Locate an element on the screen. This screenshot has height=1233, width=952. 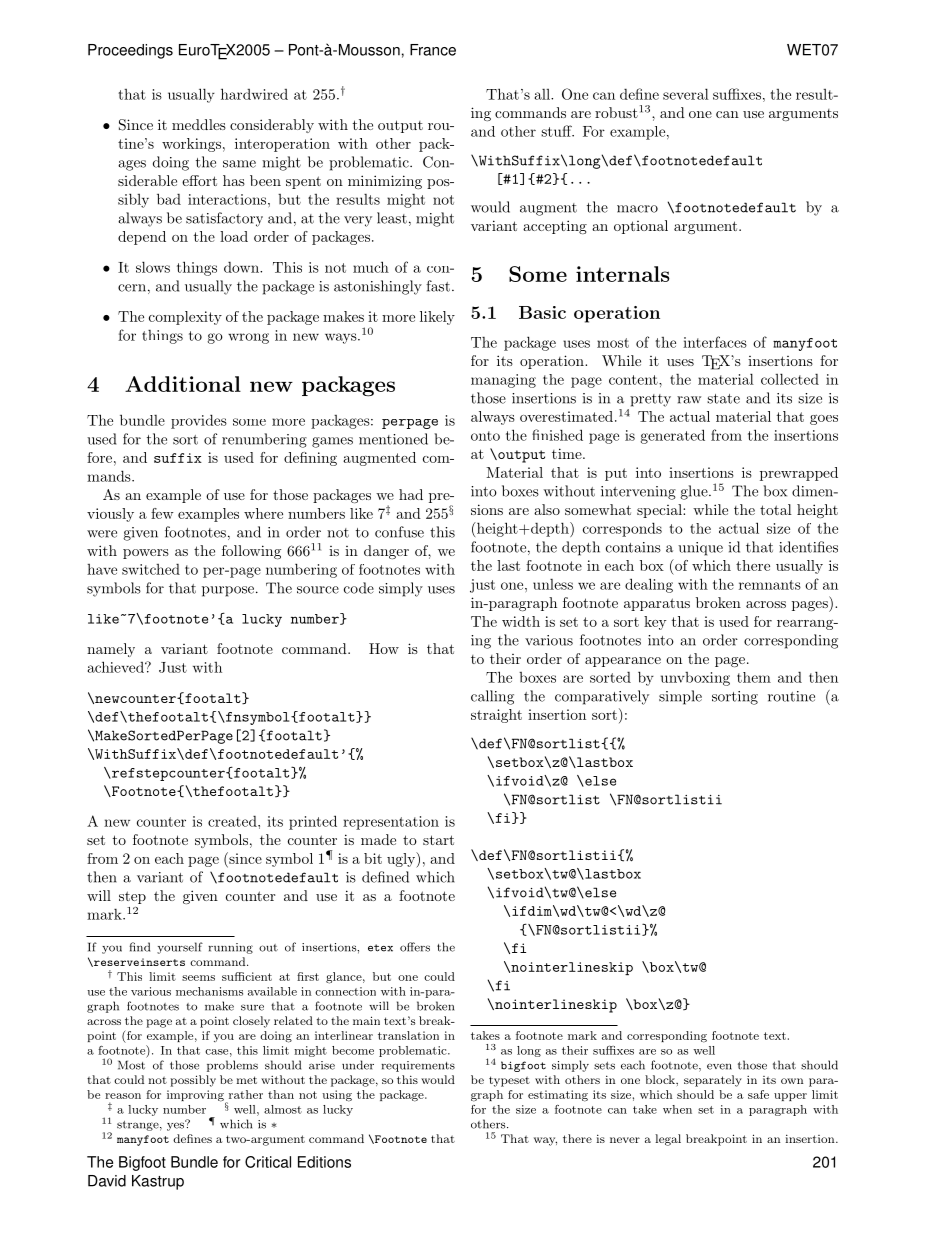
meddles is located at coordinates (199, 124).
